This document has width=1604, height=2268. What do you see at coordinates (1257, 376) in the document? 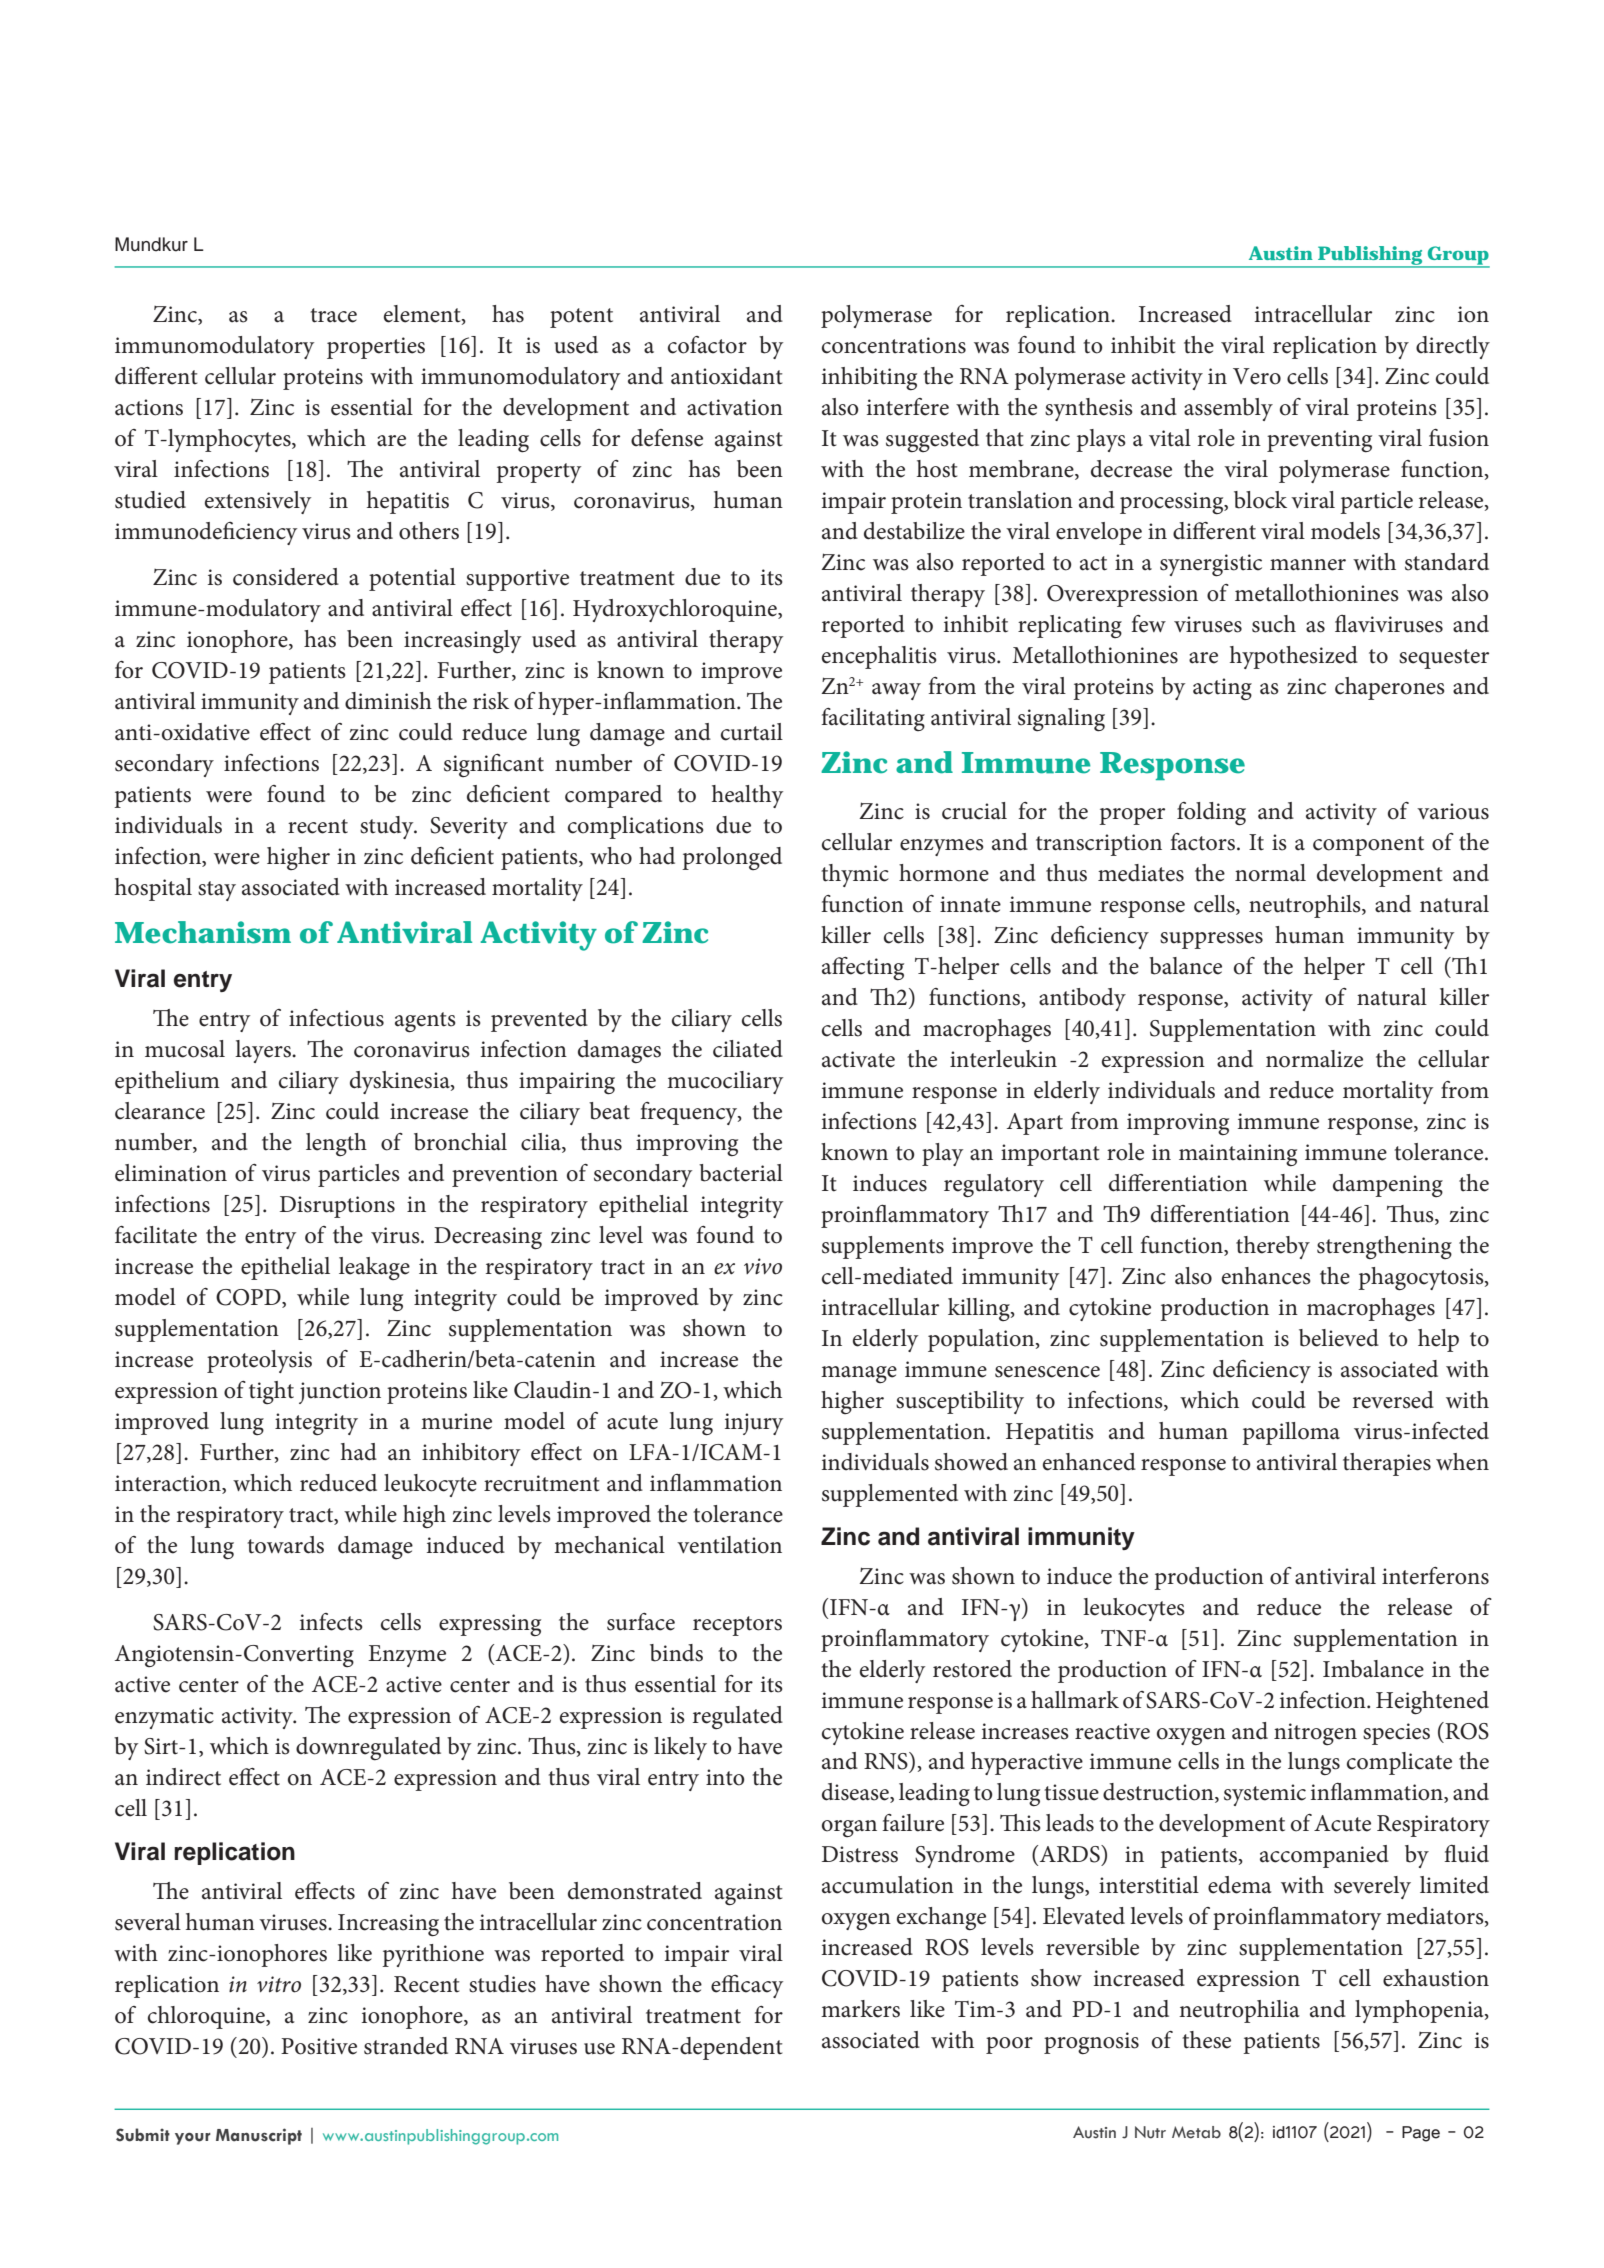
I see `Vero` at bounding box center [1257, 376].
